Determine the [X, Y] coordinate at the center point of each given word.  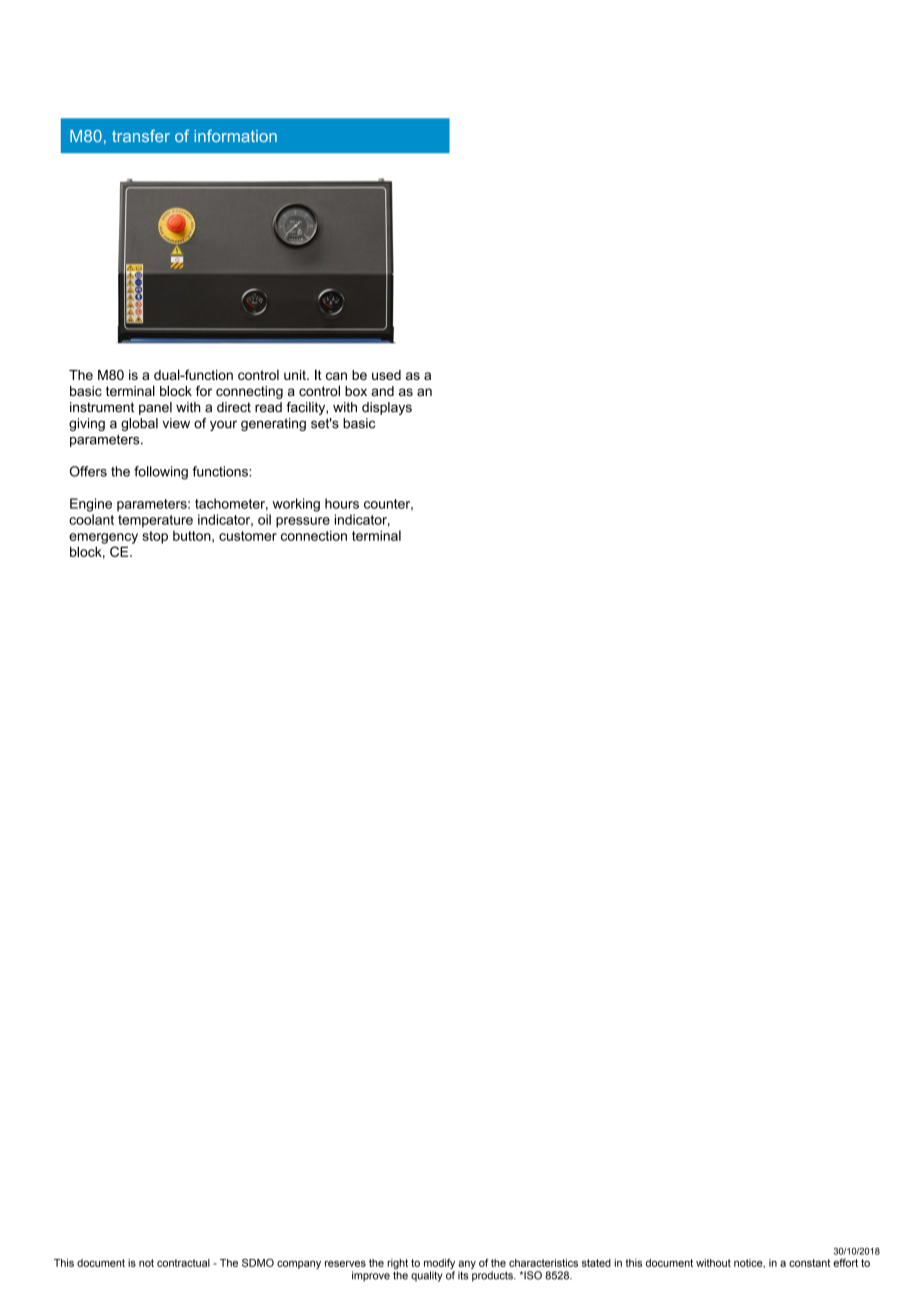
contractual [183, 1263]
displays [387, 408]
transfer [141, 135]
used [386, 375]
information [235, 135]
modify [439, 1263]
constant [809, 1263]
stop [155, 537]
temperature [155, 521]
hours [342, 503]
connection [314, 535]
